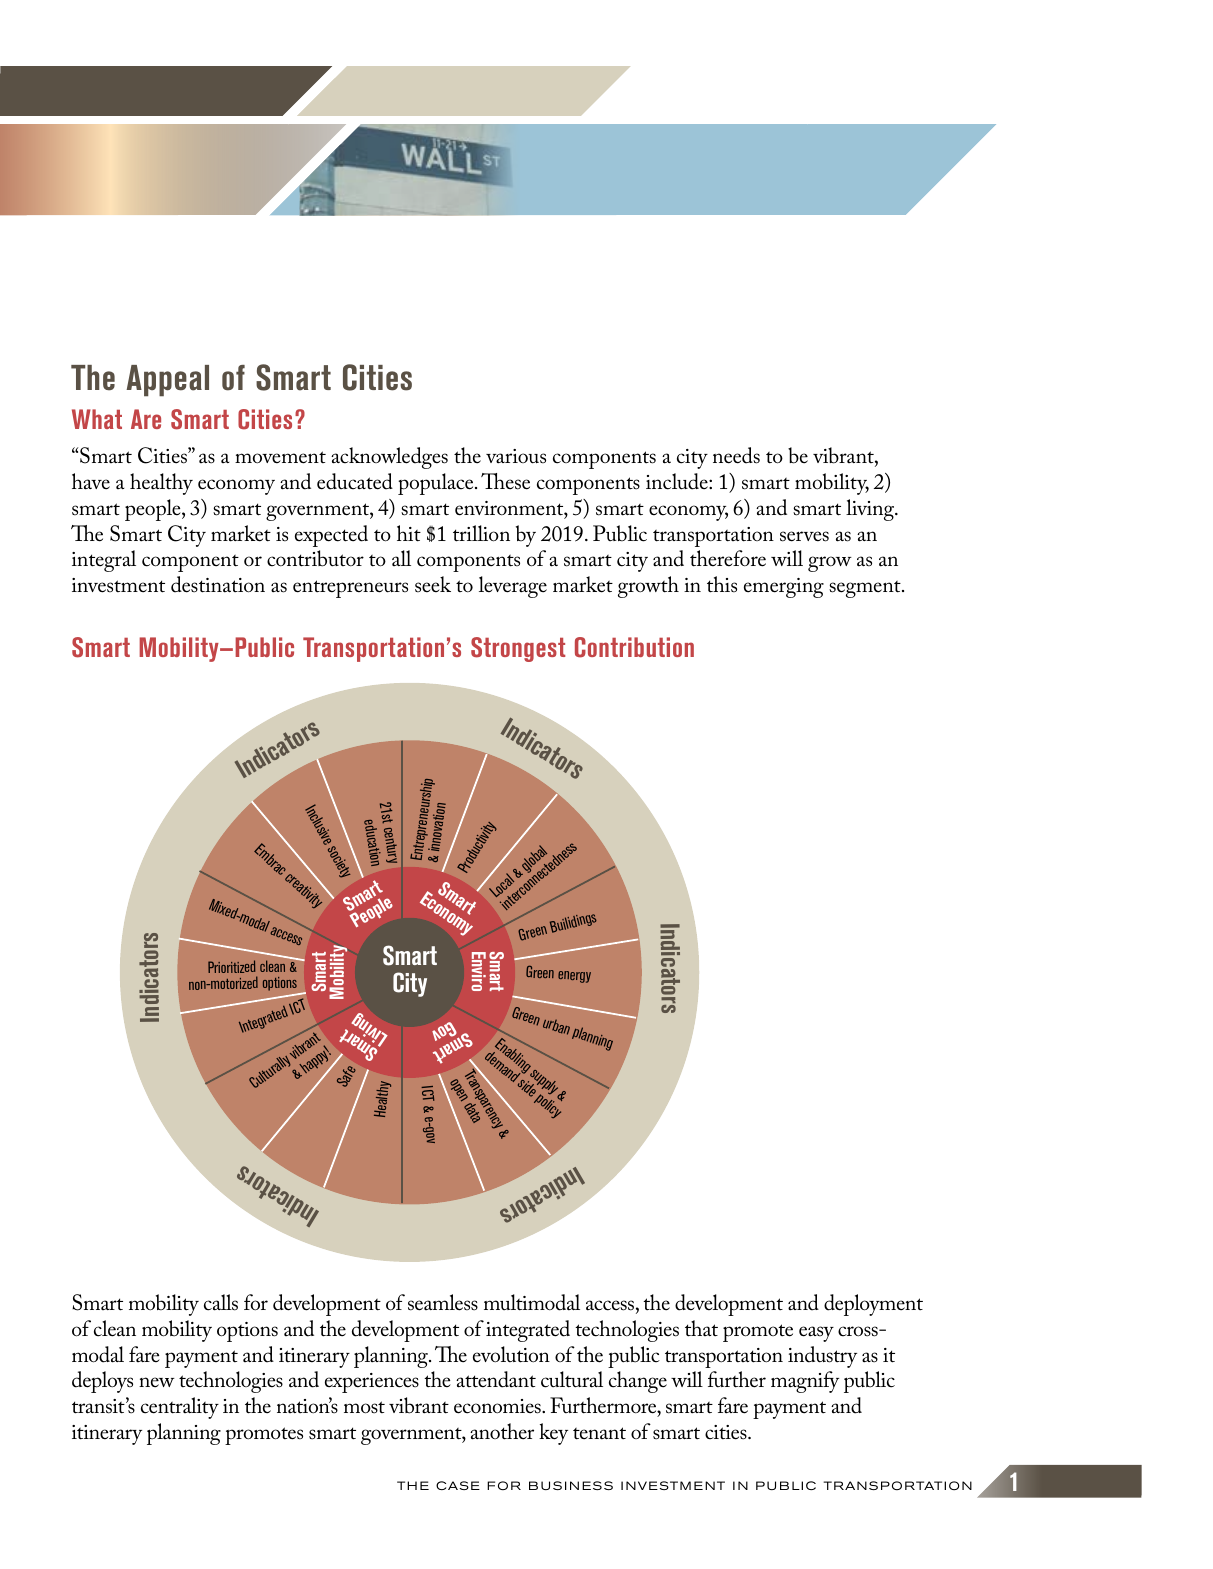  Describe the element at coordinates (443, 1302) in the screenshot. I see `seamless` at that location.
